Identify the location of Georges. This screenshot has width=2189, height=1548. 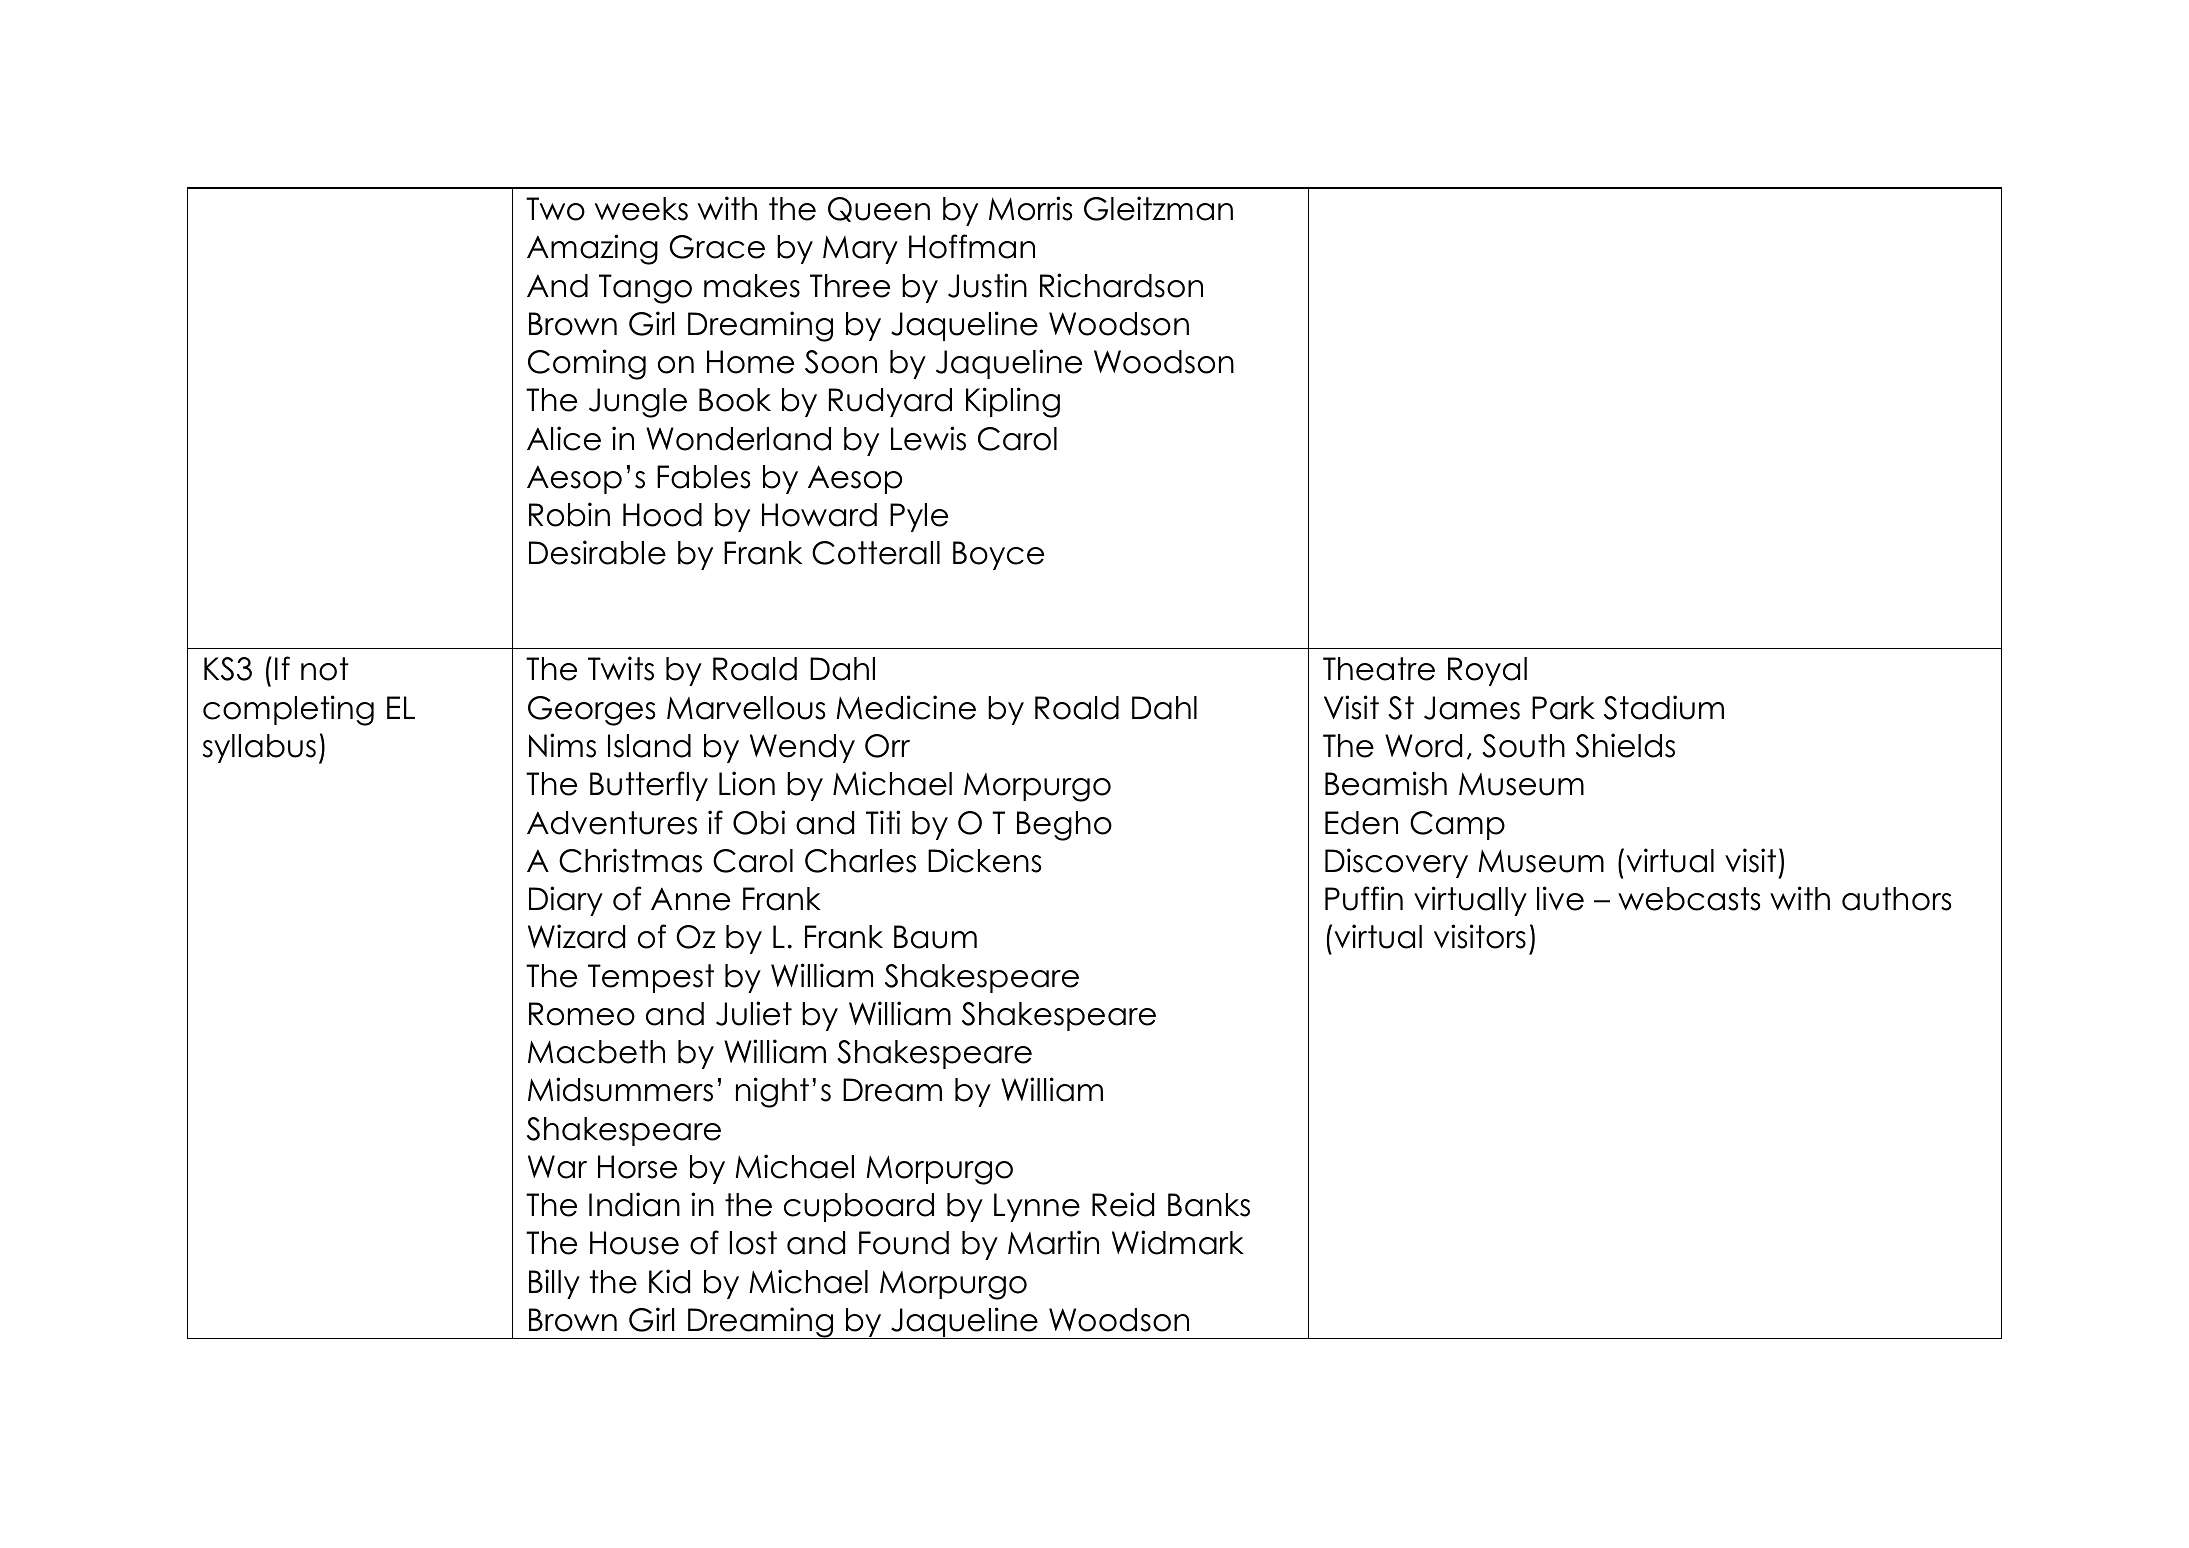
(591, 711).
